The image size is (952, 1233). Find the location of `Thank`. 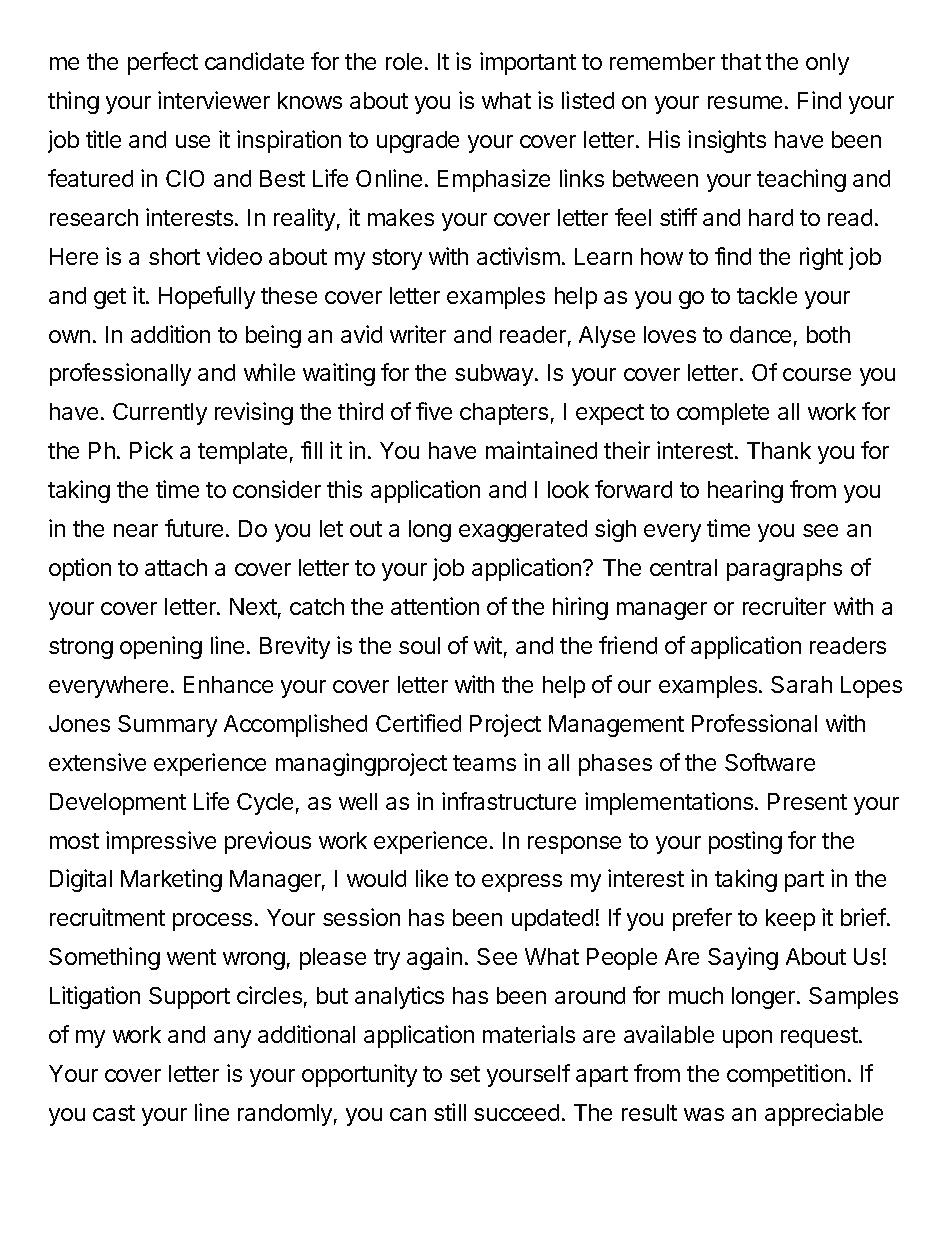

Thank is located at coordinates (779, 450).
